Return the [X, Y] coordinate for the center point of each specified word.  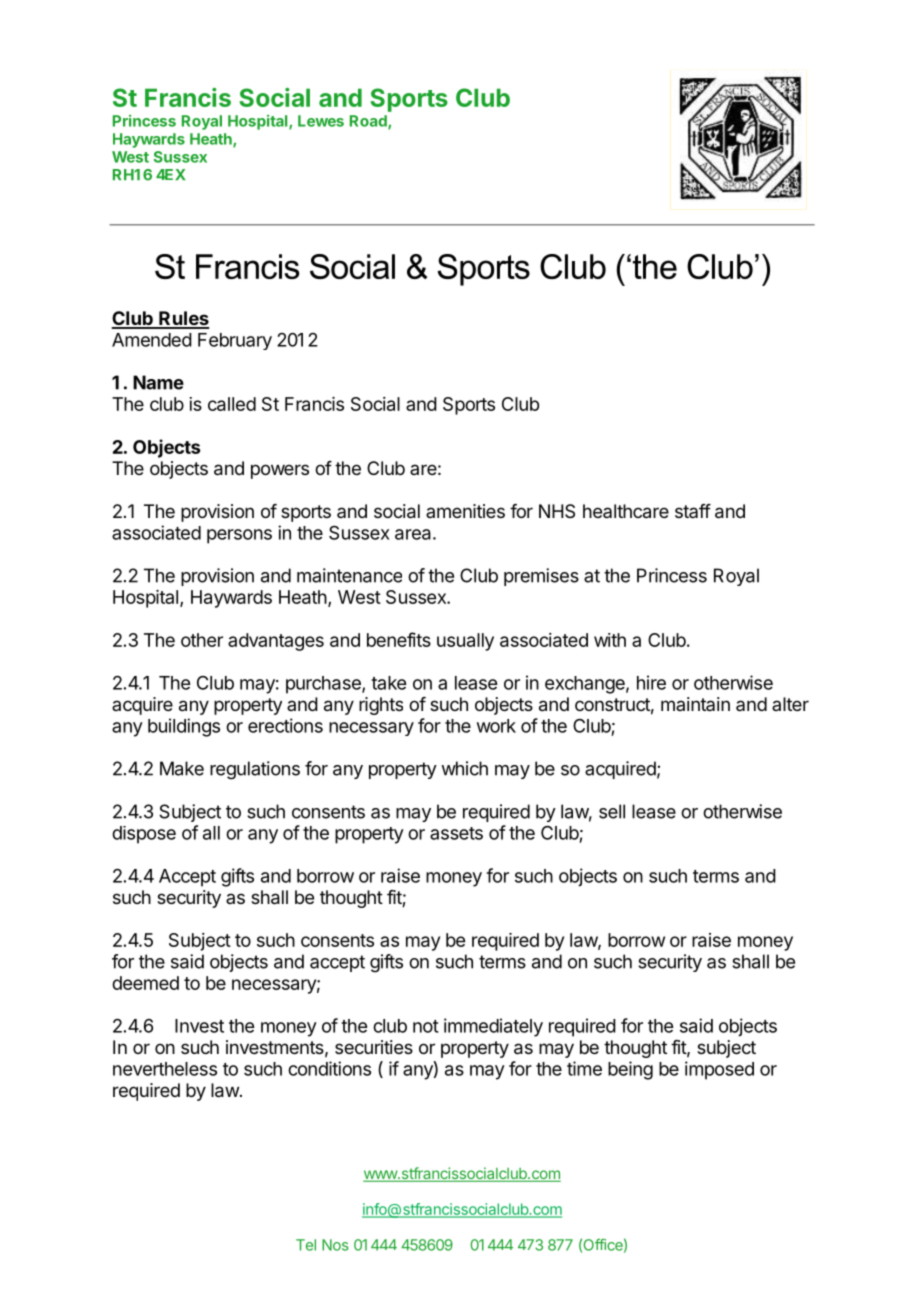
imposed [719, 1070]
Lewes [321, 121]
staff [693, 511]
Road [369, 122]
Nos [335, 1245]
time [584, 1068]
